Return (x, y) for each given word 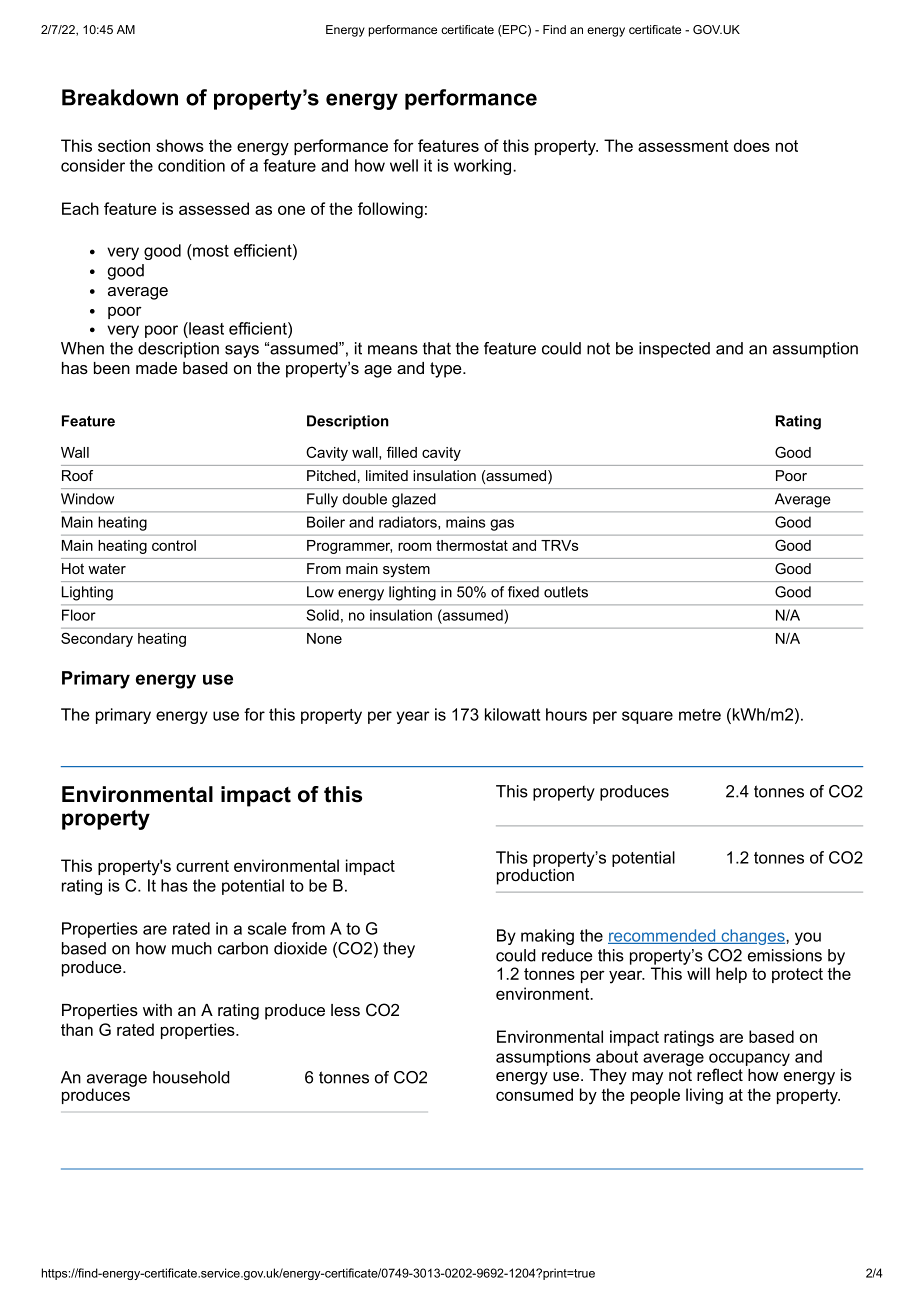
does (752, 145)
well (404, 165)
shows (180, 145)
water (107, 569)
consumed (534, 1094)
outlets (566, 592)
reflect (720, 1074)
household (191, 1077)
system (406, 570)
